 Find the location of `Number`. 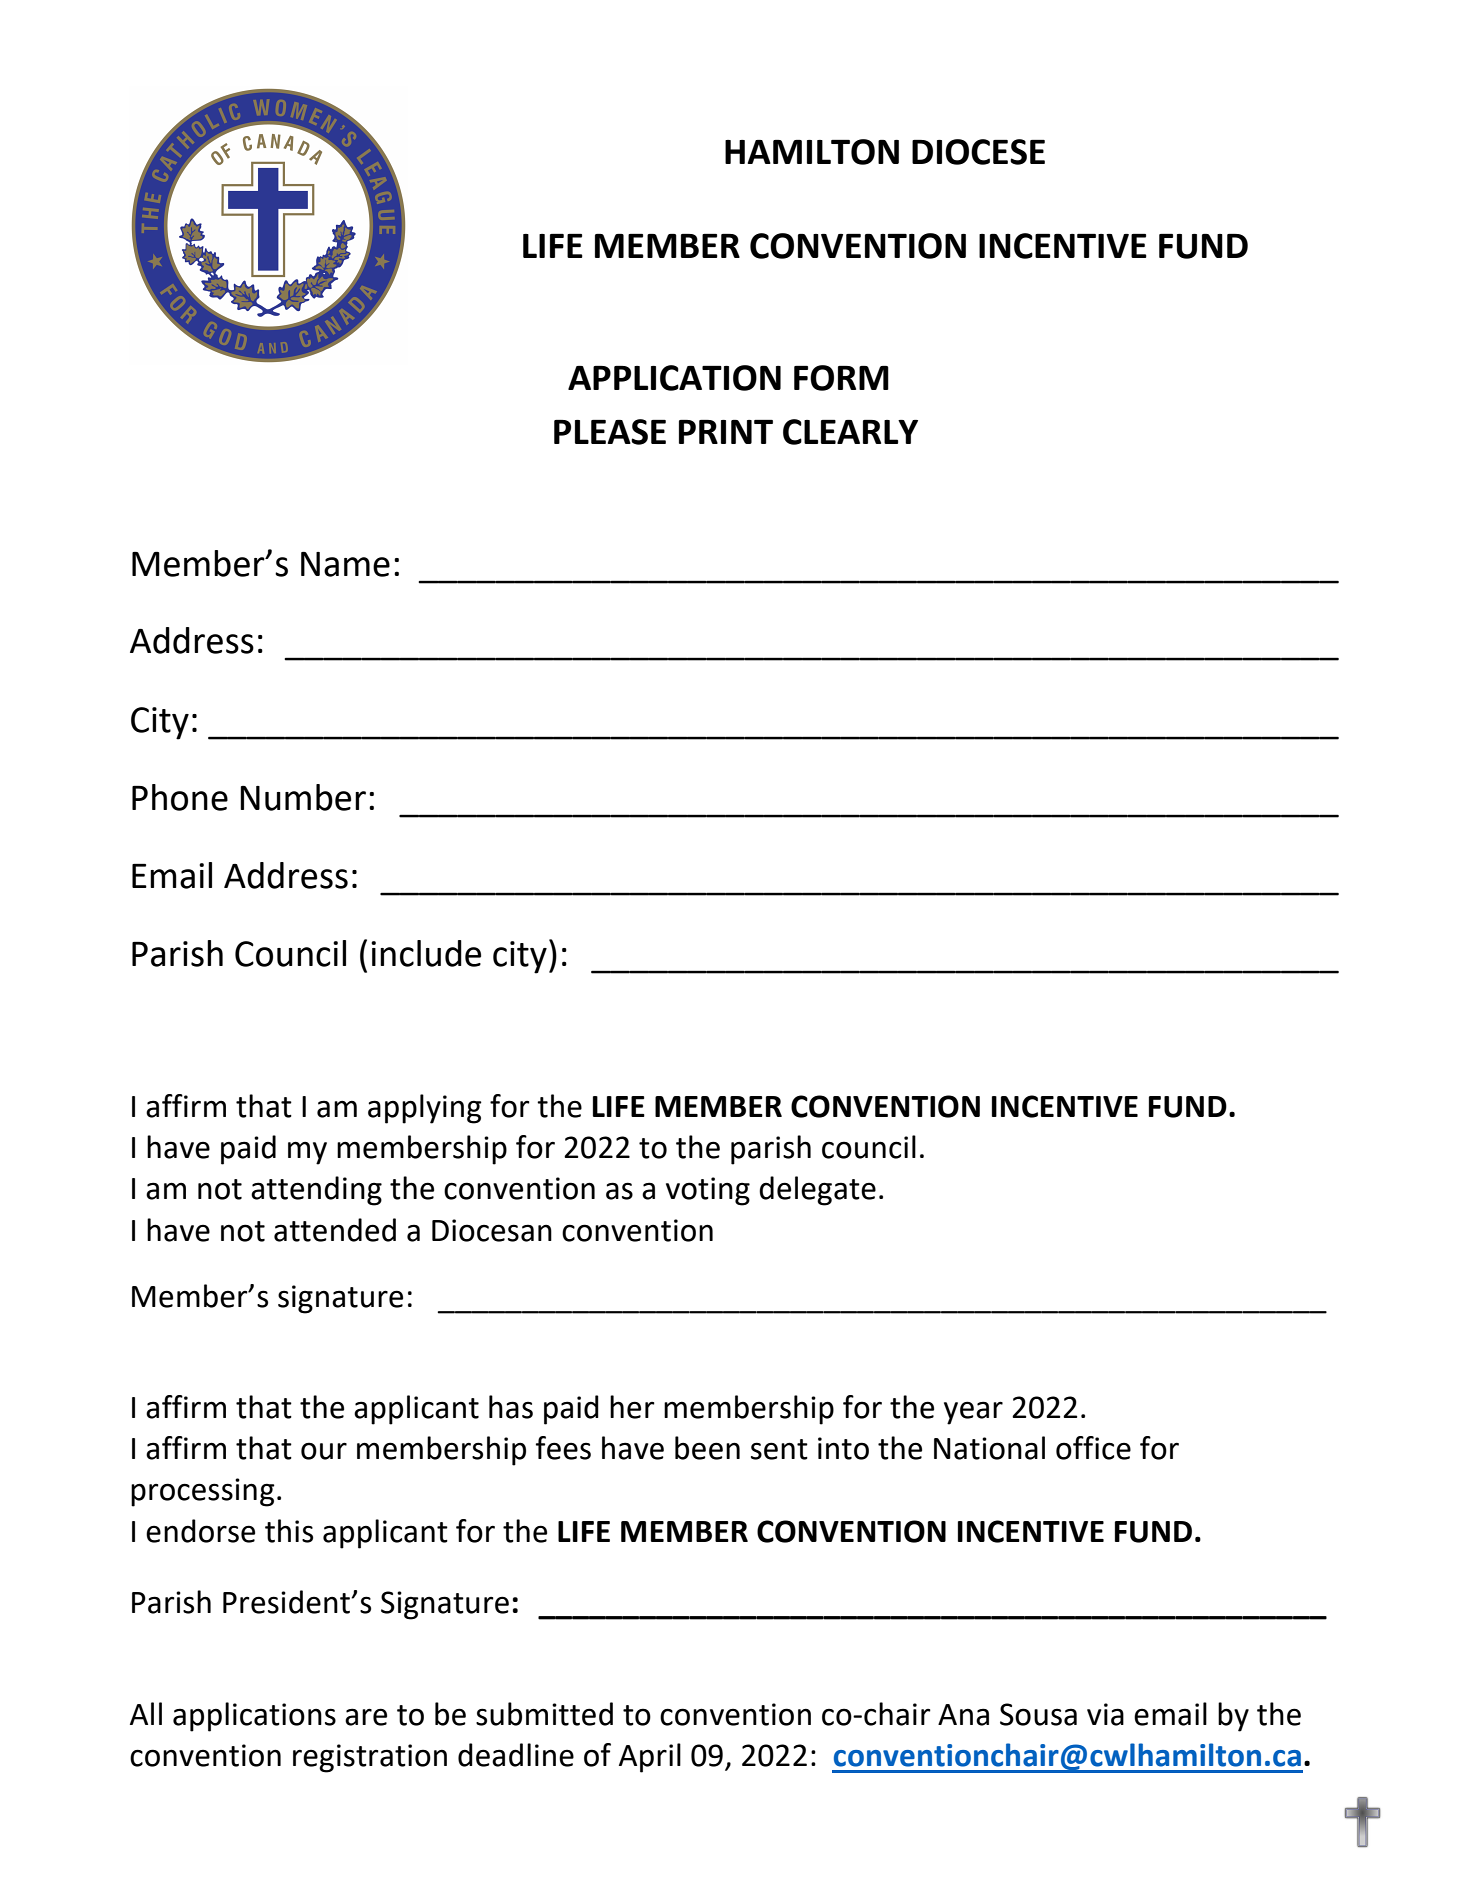

Number is located at coordinates (303, 797).
